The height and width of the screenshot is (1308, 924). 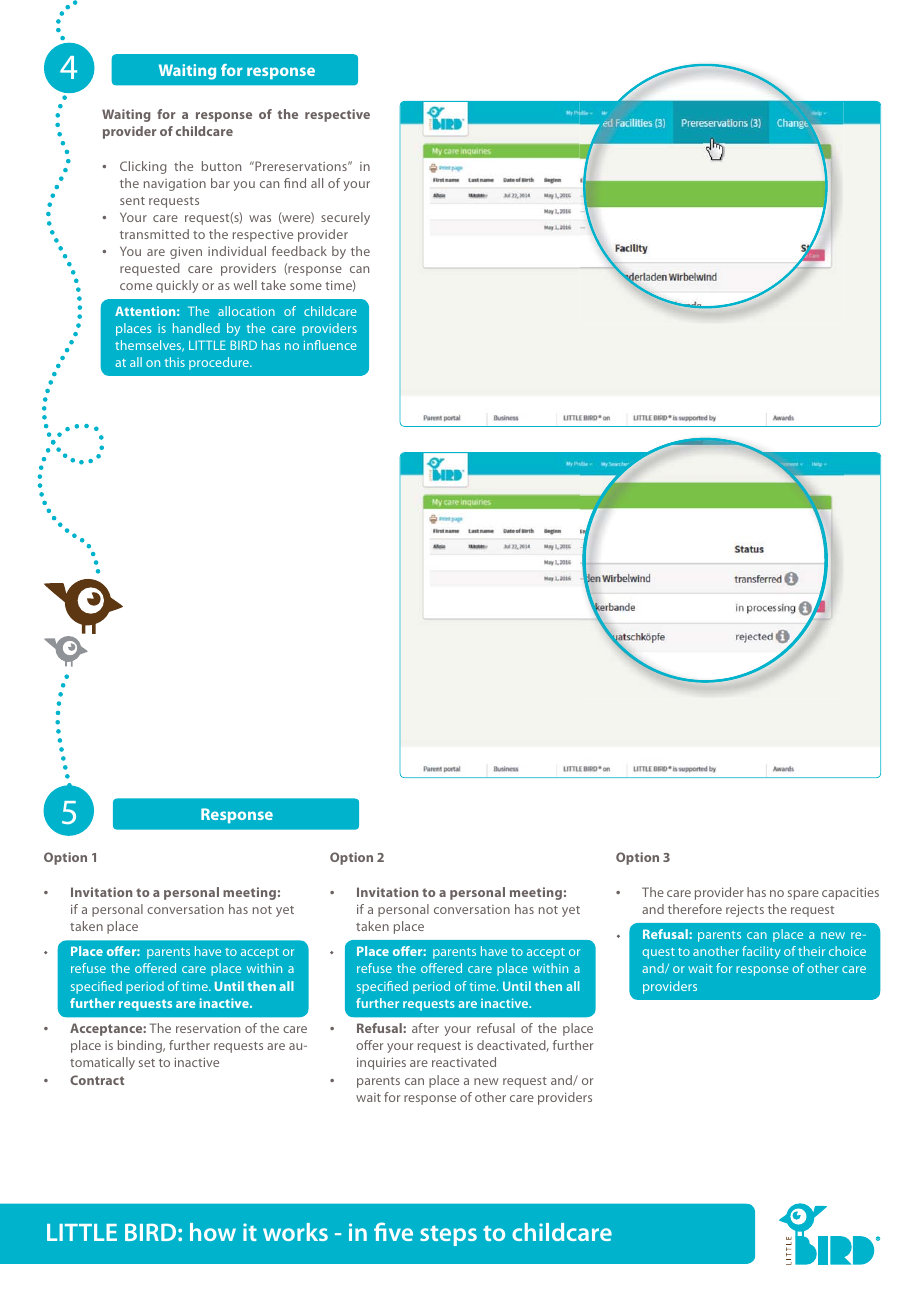 What do you see at coordinates (448, 1235) in the screenshot?
I see `steps` at bounding box center [448, 1235].
